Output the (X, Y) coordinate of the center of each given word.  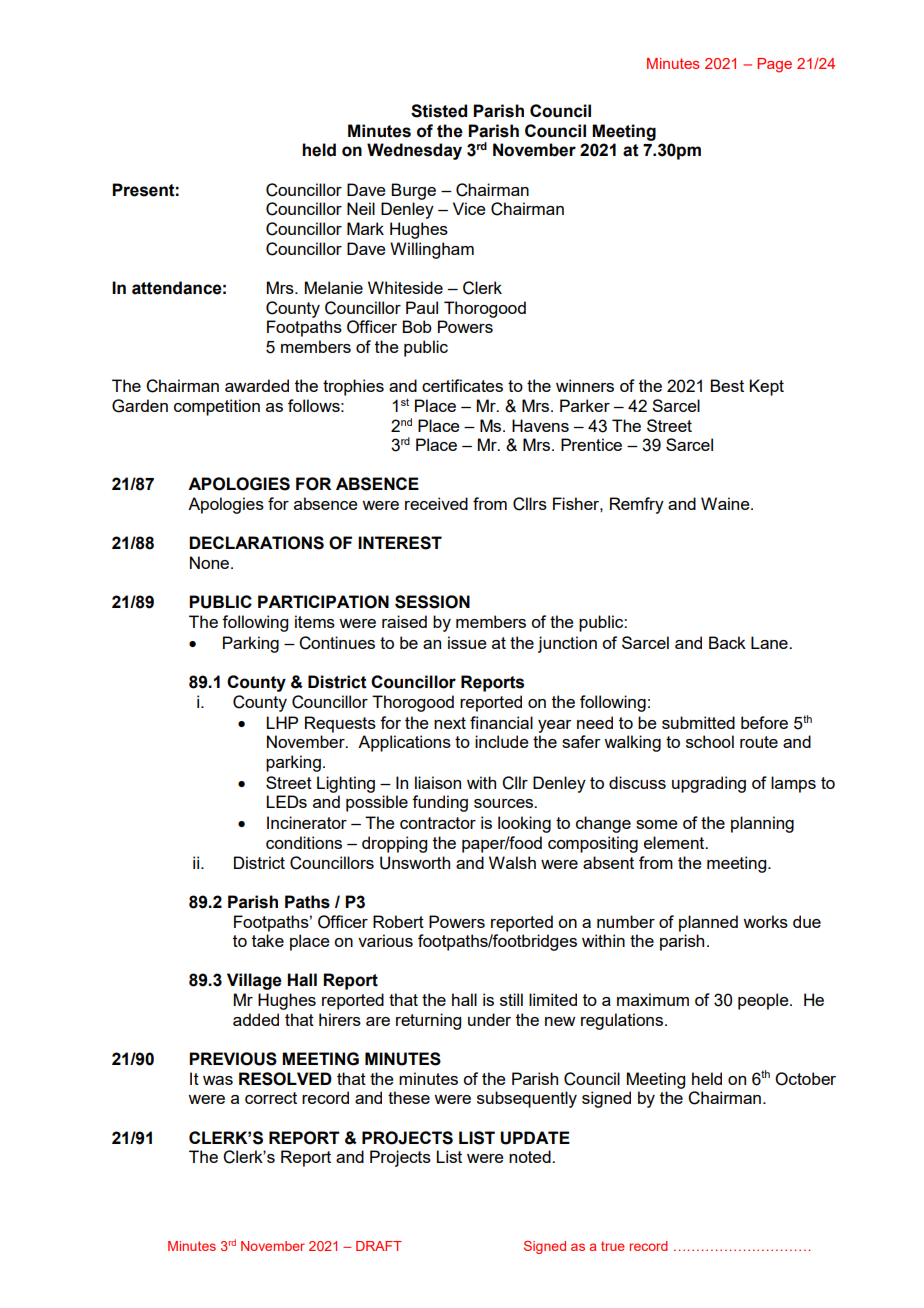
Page (774, 65)
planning (762, 824)
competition (217, 407)
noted (531, 1156)
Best (727, 385)
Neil (361, 208)
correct (271, 1098)
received (436, 503)
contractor (438, 823)
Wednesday (414, 151)
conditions (304, 842)
